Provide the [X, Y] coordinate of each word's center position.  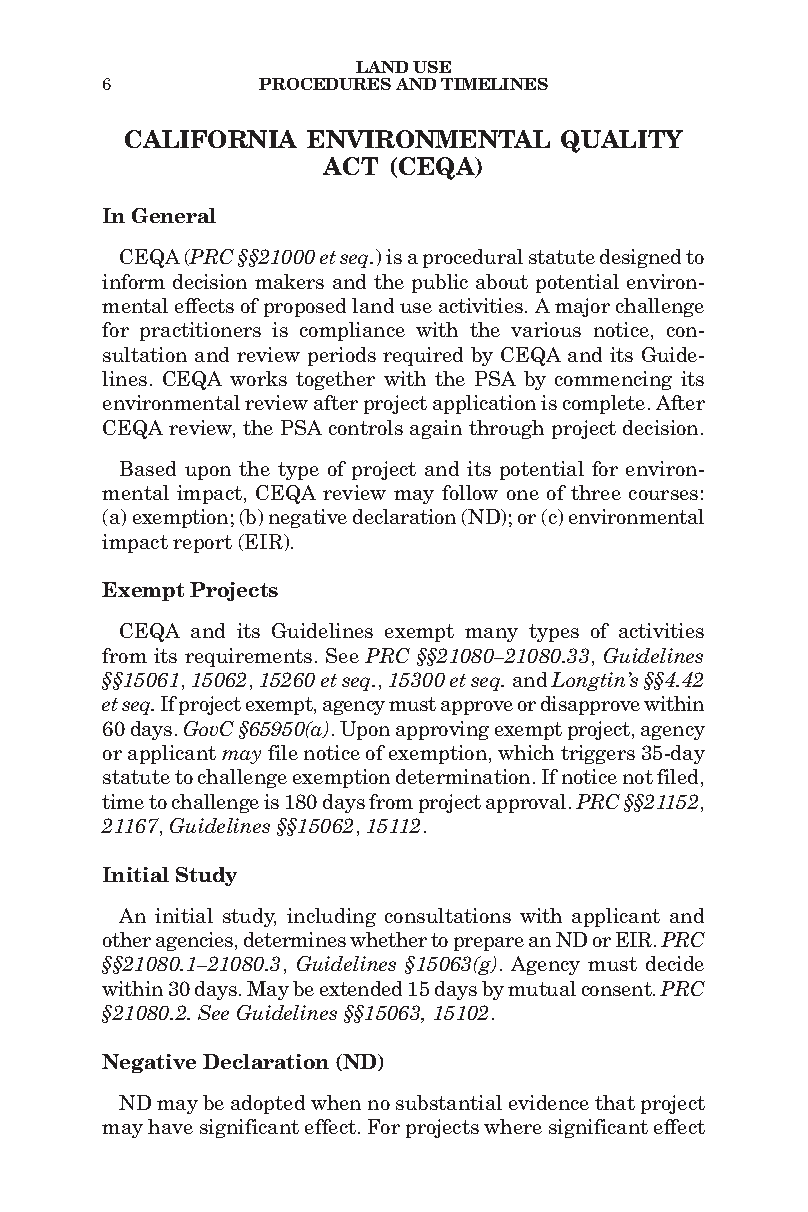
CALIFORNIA [211, 139]
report [202, 544]
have [170, 1126]
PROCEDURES [325, 84]
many [491, 635]
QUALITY [622, 141]
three [596, 492]
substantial [449, 1102]
